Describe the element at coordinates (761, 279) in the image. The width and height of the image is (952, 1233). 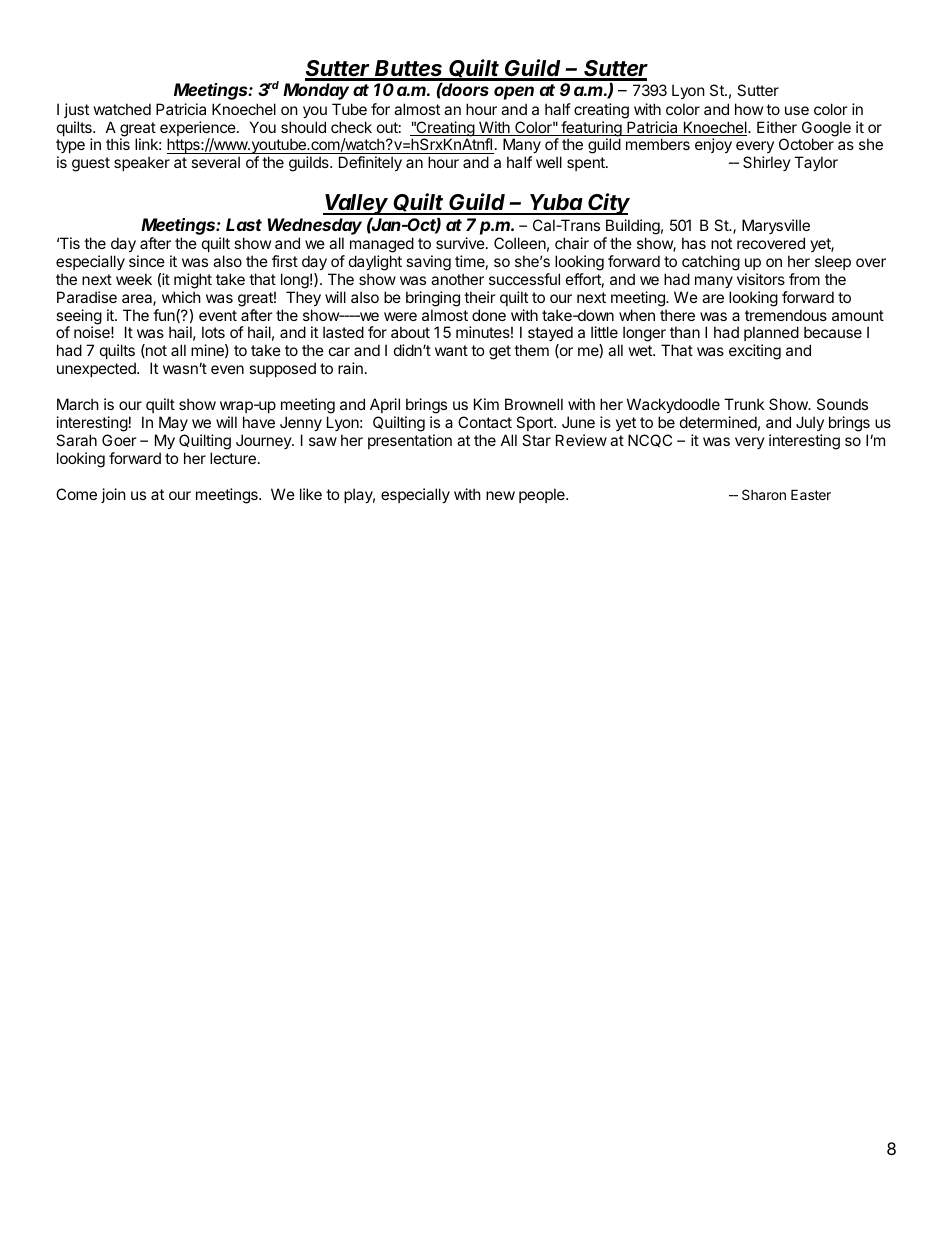
I see `visitors` at that location.
